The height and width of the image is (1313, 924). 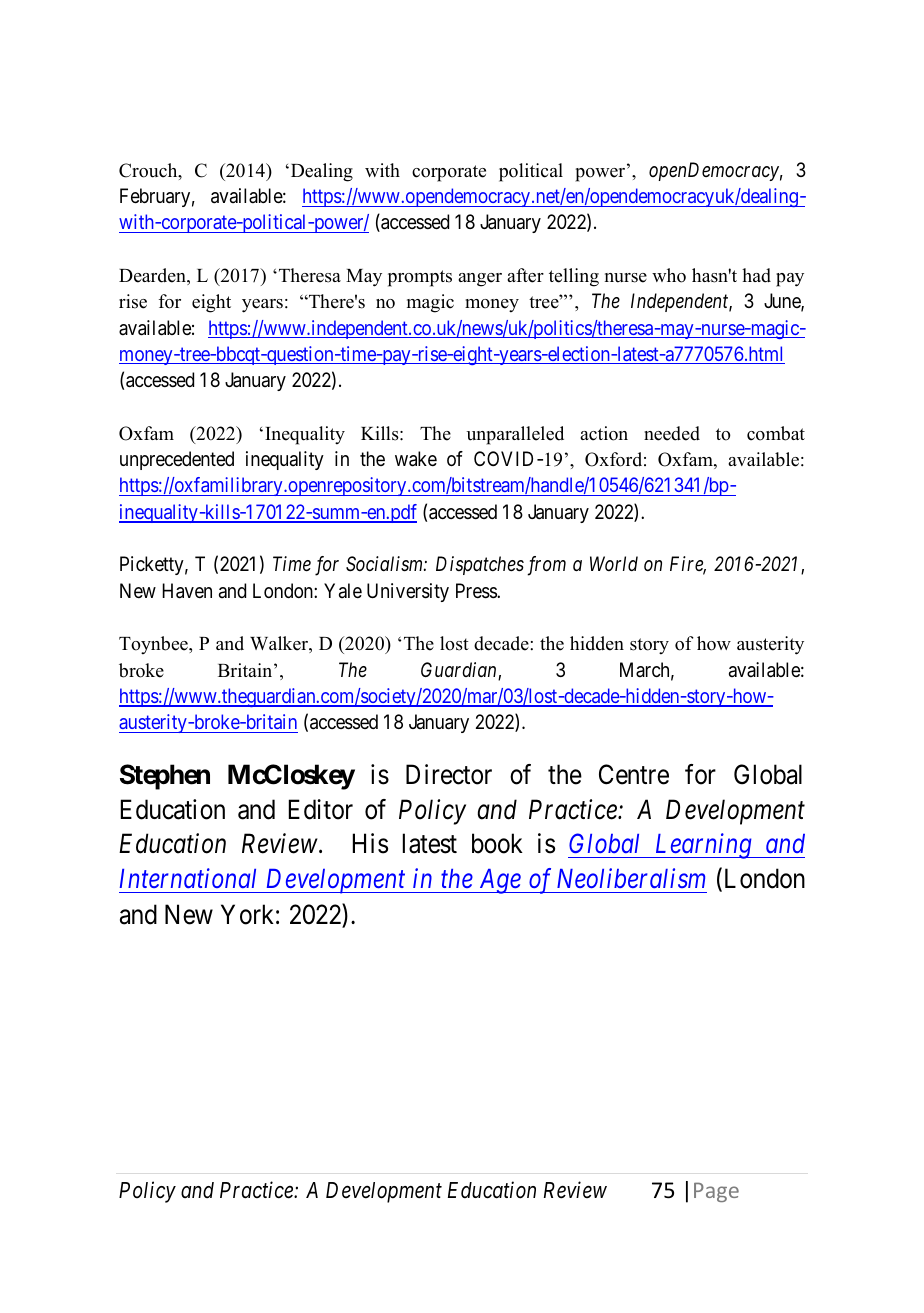 What do you see at coordinates (480, 280) in the image?
I see `anger` at bounding box center [480, 280].
